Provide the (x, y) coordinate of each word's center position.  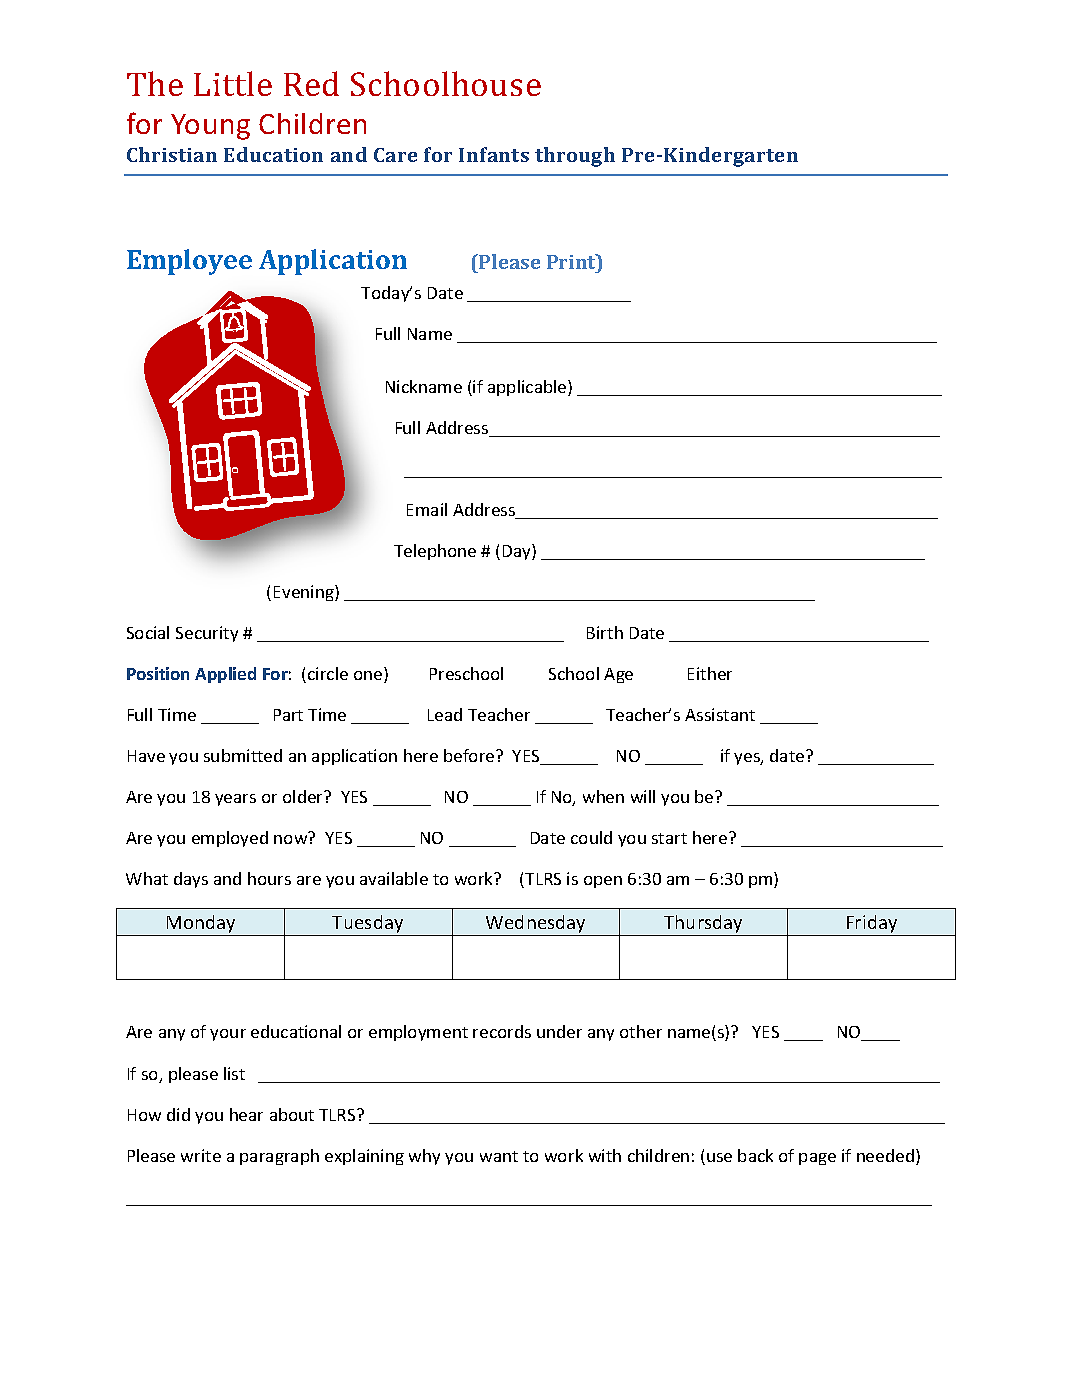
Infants (494, 154)
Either (710, 673)
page (817, 1159)
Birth (605, 632)
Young (210, 127)
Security (207, 634)
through (575, 157)
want (499, 1156)
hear (246, 1114)
